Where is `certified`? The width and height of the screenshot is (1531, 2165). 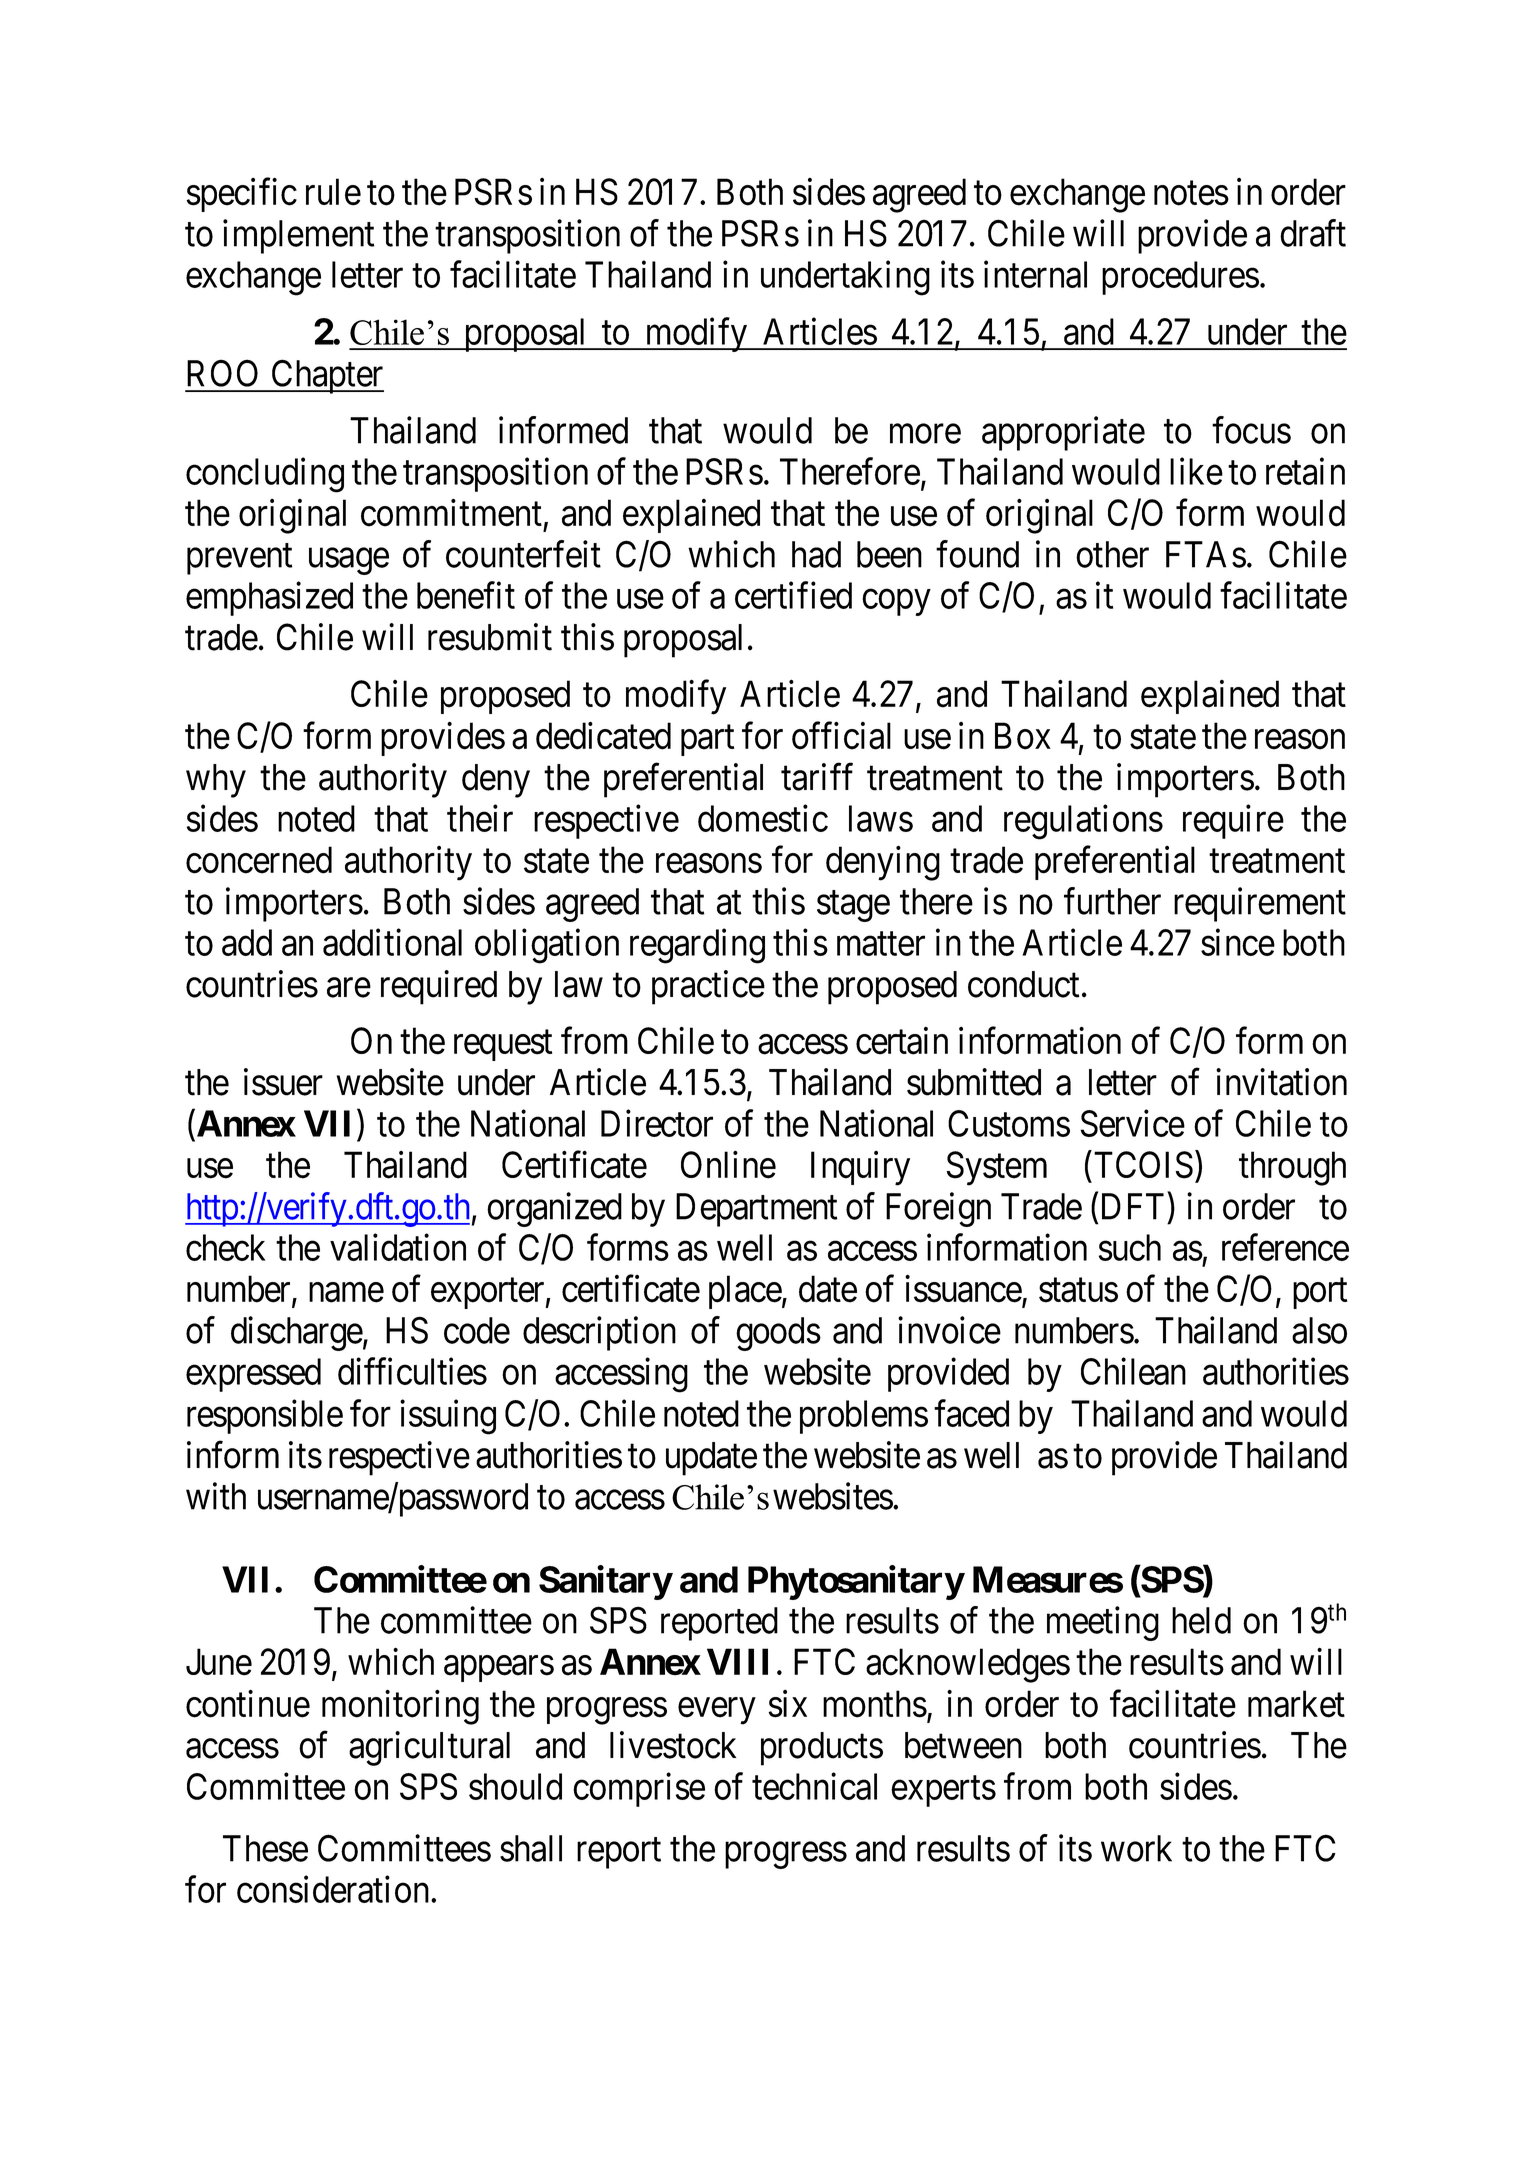
certified is located at coordinates (793, 595).
